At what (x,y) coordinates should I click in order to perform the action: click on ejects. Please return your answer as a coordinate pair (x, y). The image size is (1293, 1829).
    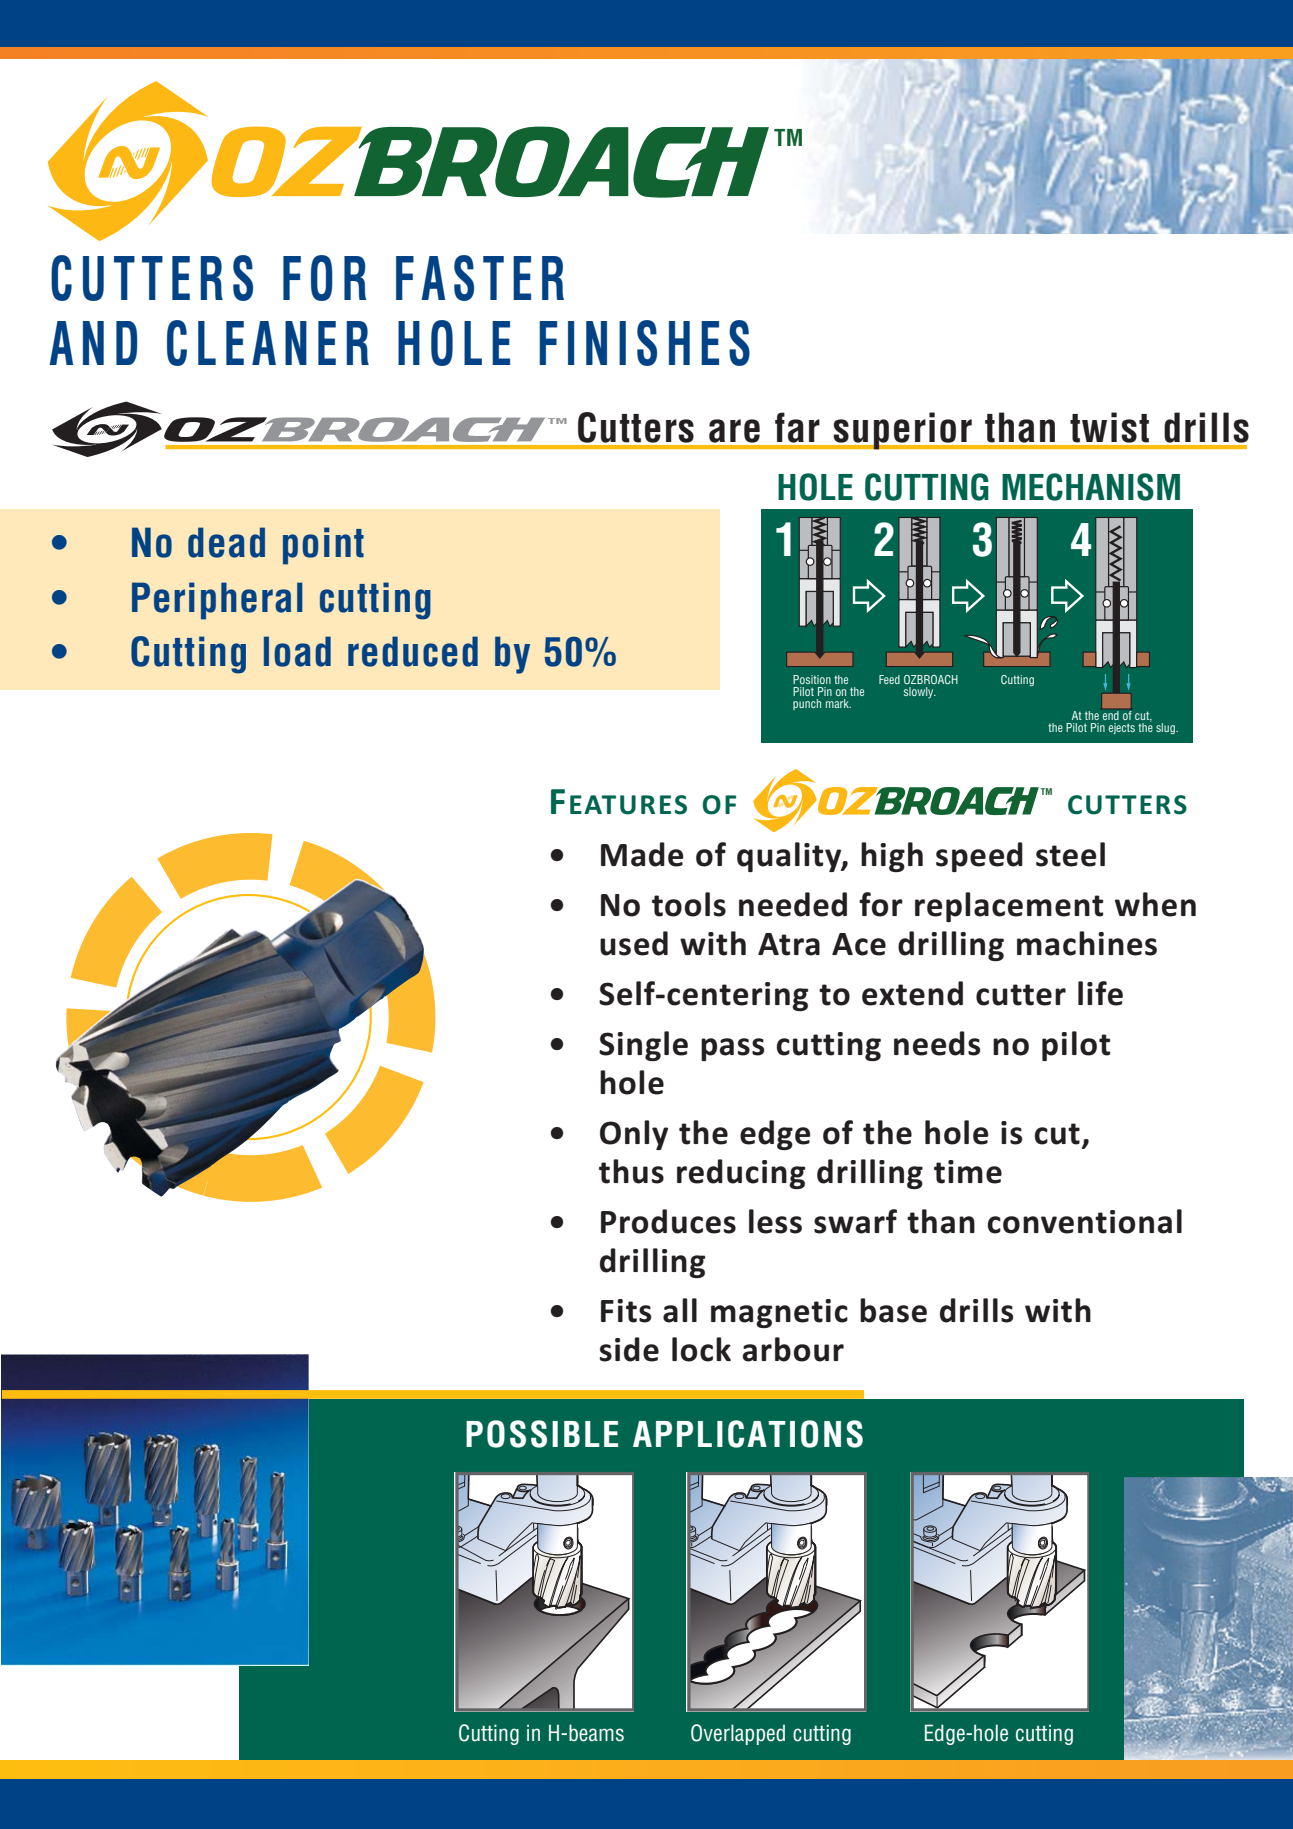
    Looking at the image, I should click on (1122, 728).
